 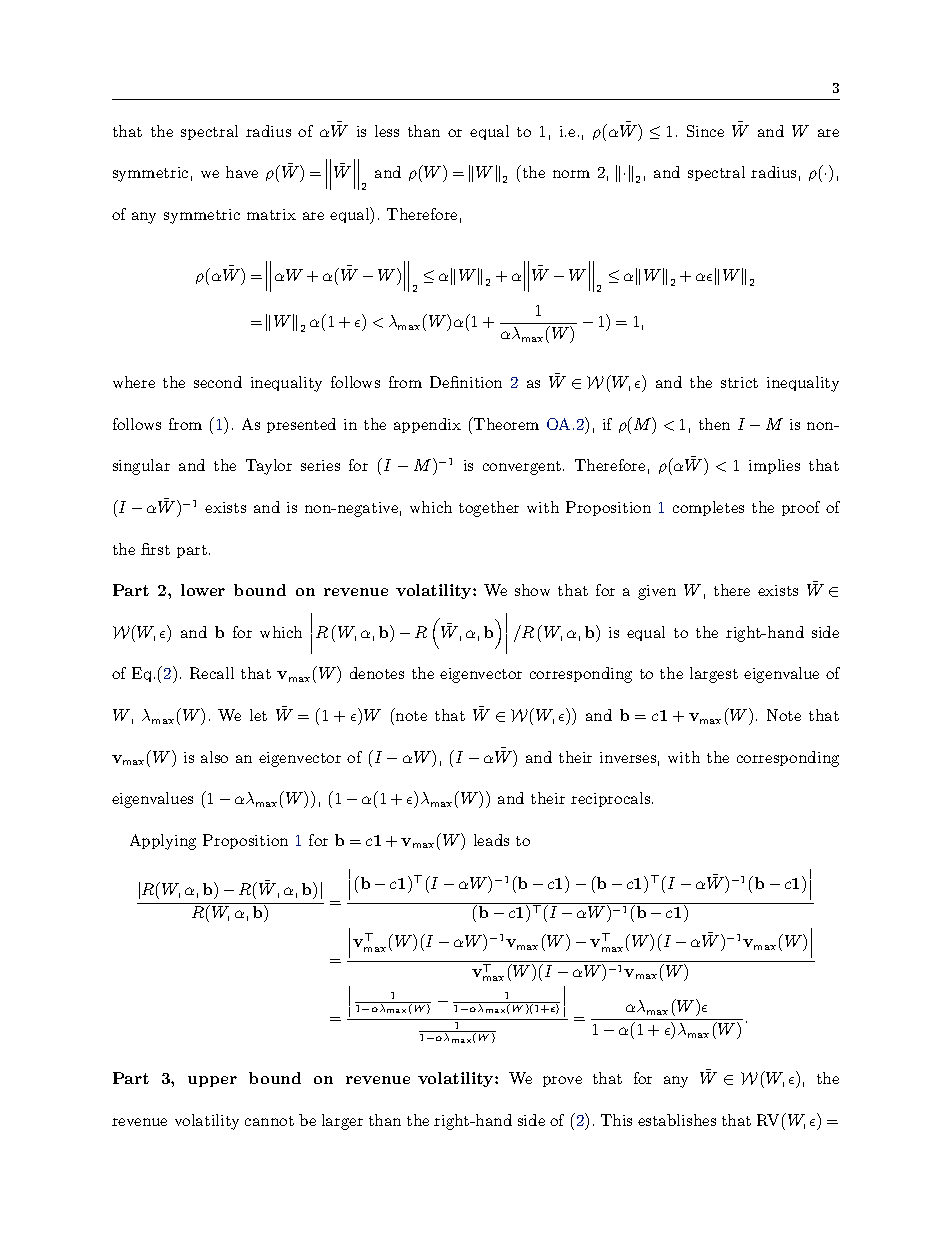 What do you see at coordinates (491, 840) in the screenshot?
I see `leads` at bounding box center [491, 840].
